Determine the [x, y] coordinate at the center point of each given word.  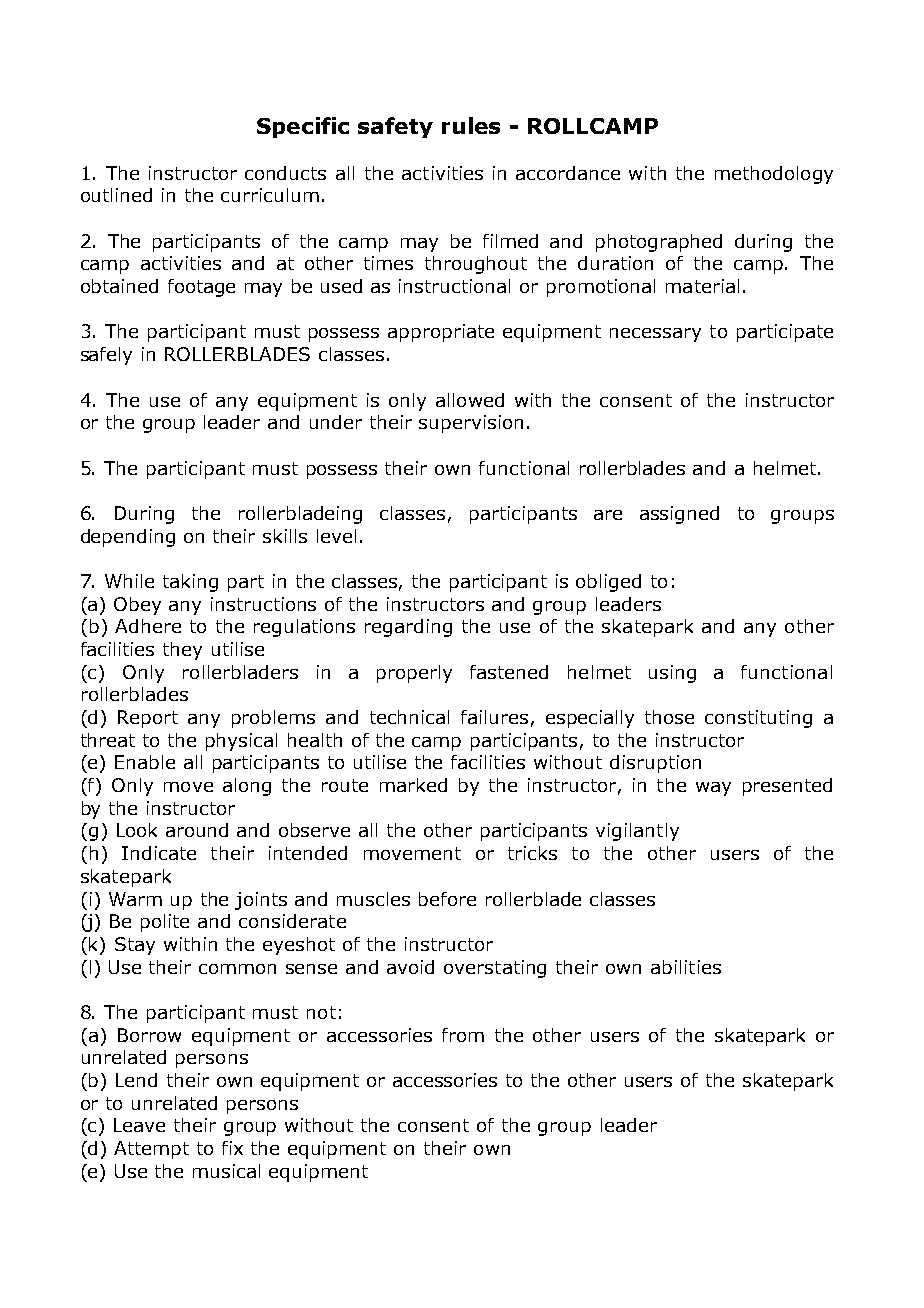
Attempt [151, 1150]
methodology [774, 175]
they [182, 651]
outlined [116, 195]
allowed [470, 400]
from [463, 1035]
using [672, 674]
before [447, 899]
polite [165, 923]
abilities [686, 967]
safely [106, 356]
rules [471, 125]
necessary [655, 335]
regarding [408, 628]
